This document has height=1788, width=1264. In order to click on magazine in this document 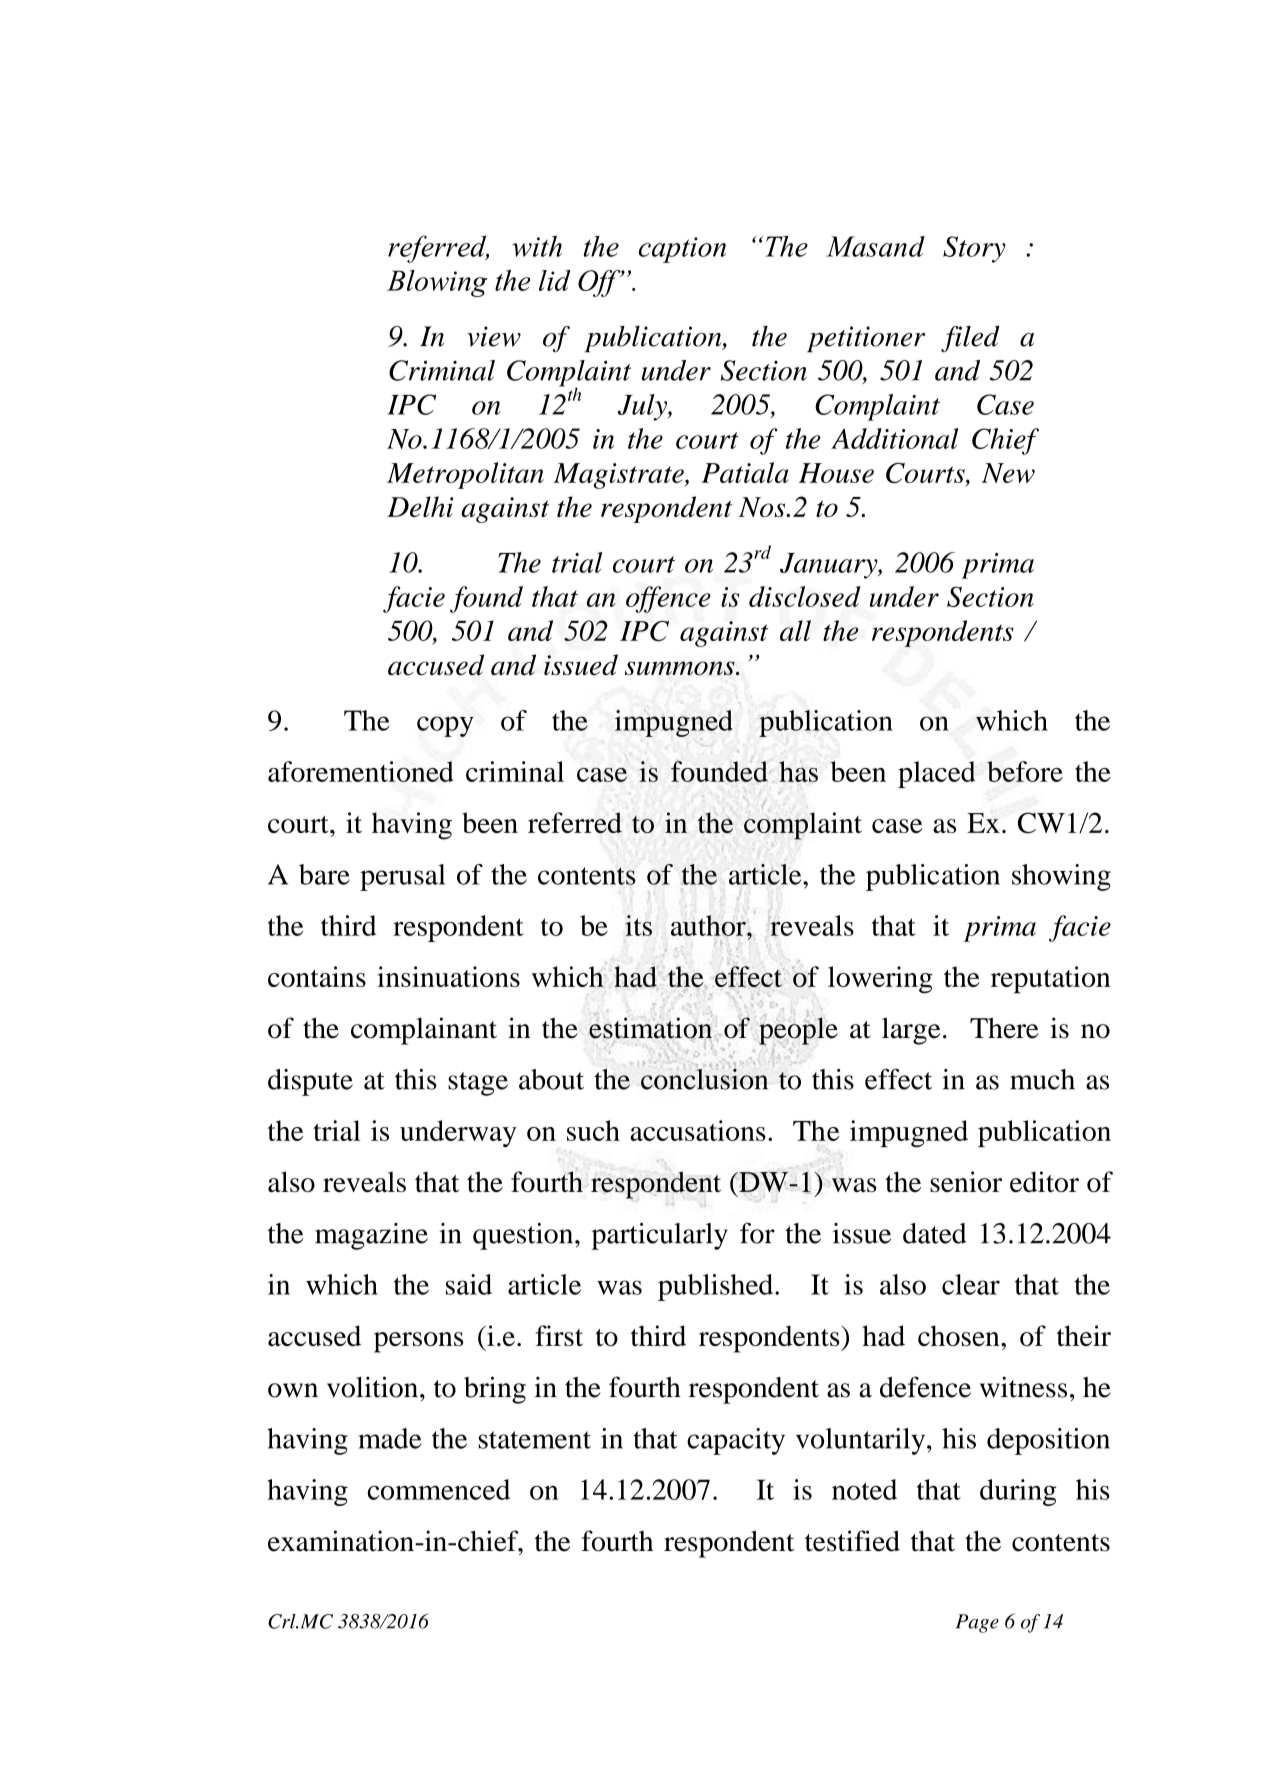, I will do `click(371, 1236)`.
